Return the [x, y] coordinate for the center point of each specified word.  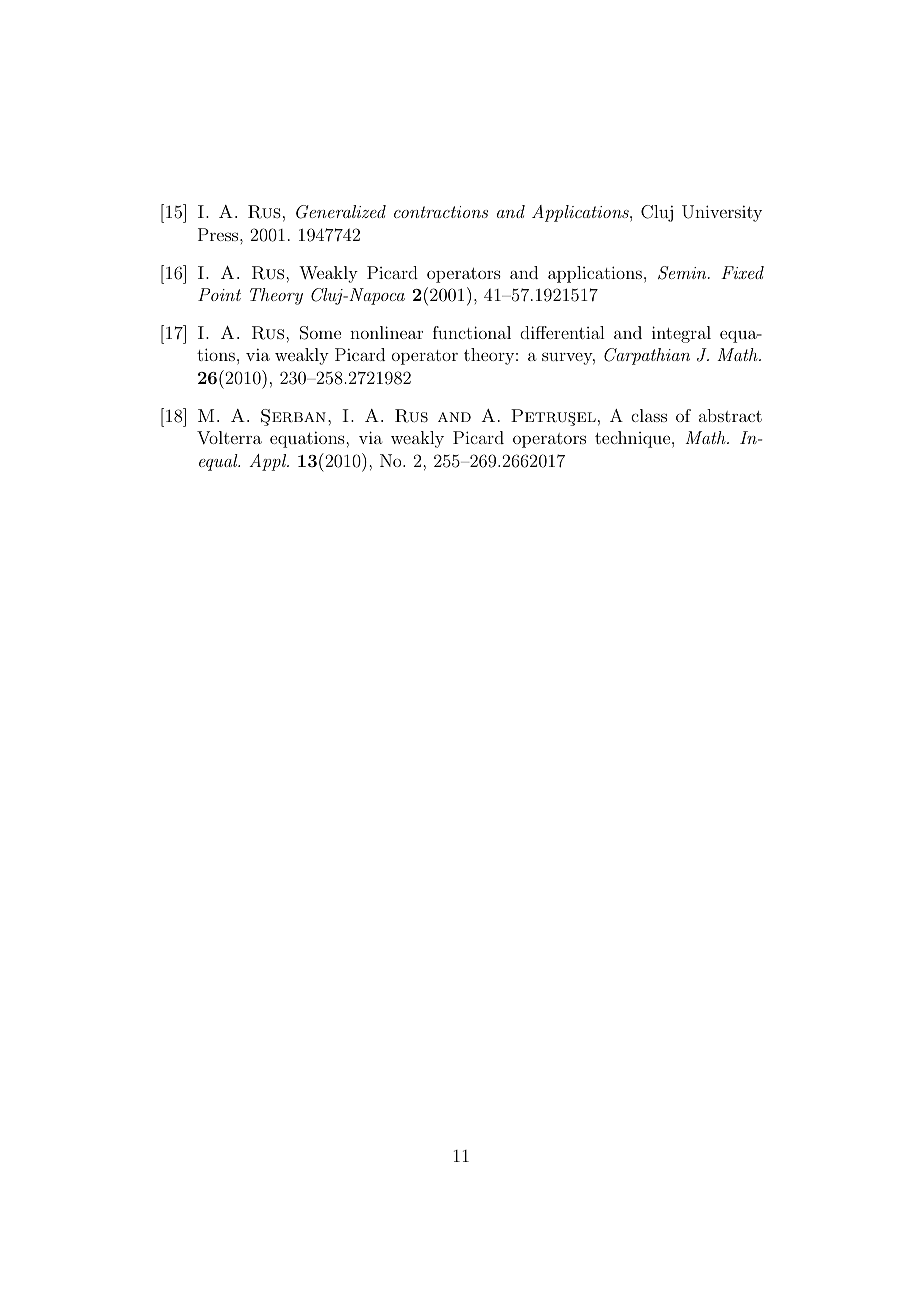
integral [681, 334]
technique [632, 439]
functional [472, 332]
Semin [683, 273]
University [722, 213]
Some [320, 333]
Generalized [341, 212]
